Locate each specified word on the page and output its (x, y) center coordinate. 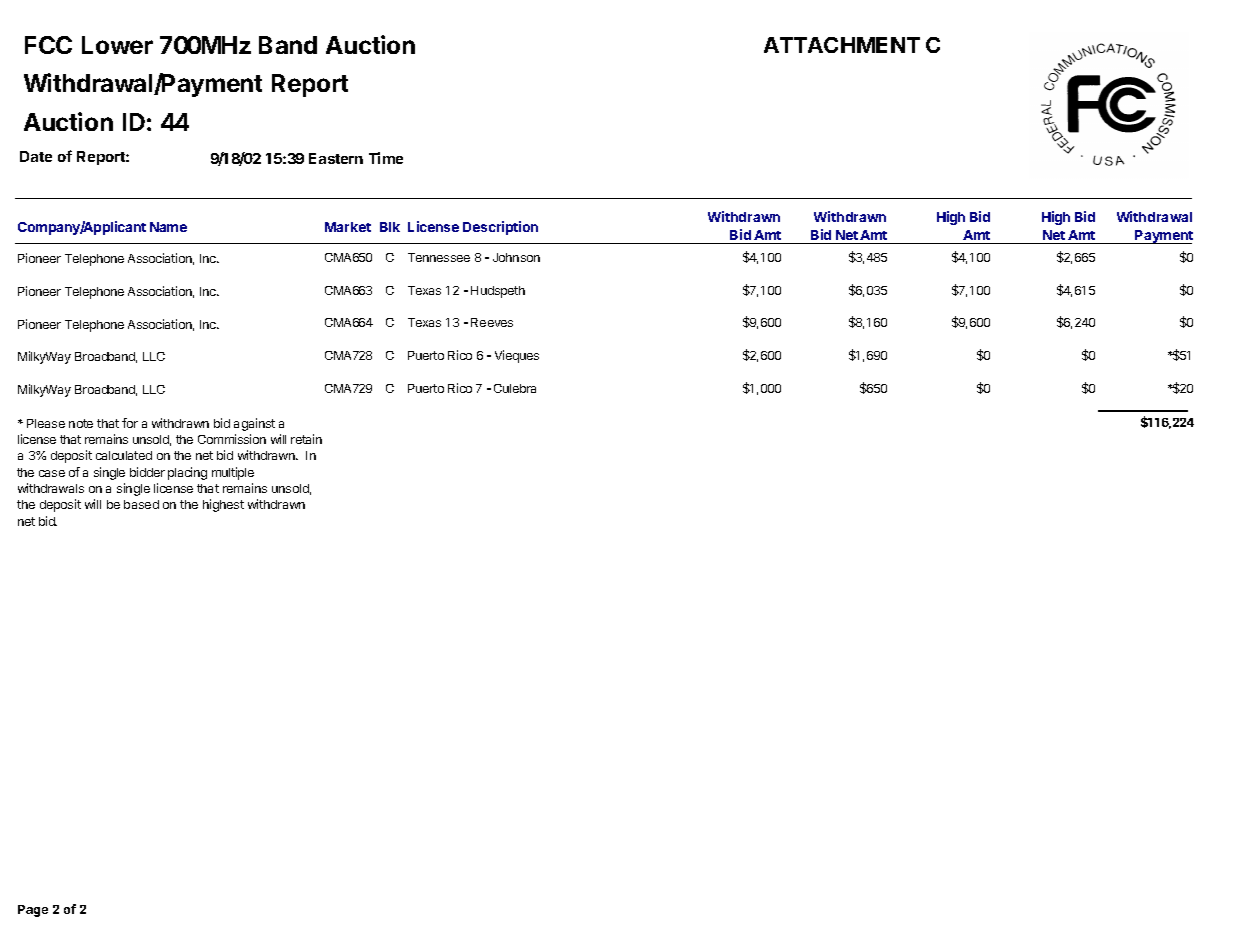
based (141, 504)
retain (306, 439)
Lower (117, 45)
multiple (233, 473)
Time (386, 158)
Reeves (492, 322)
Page (33, 911)
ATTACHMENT (842, 45)
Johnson (516, 257)
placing (187, 473)
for (130, 423)
